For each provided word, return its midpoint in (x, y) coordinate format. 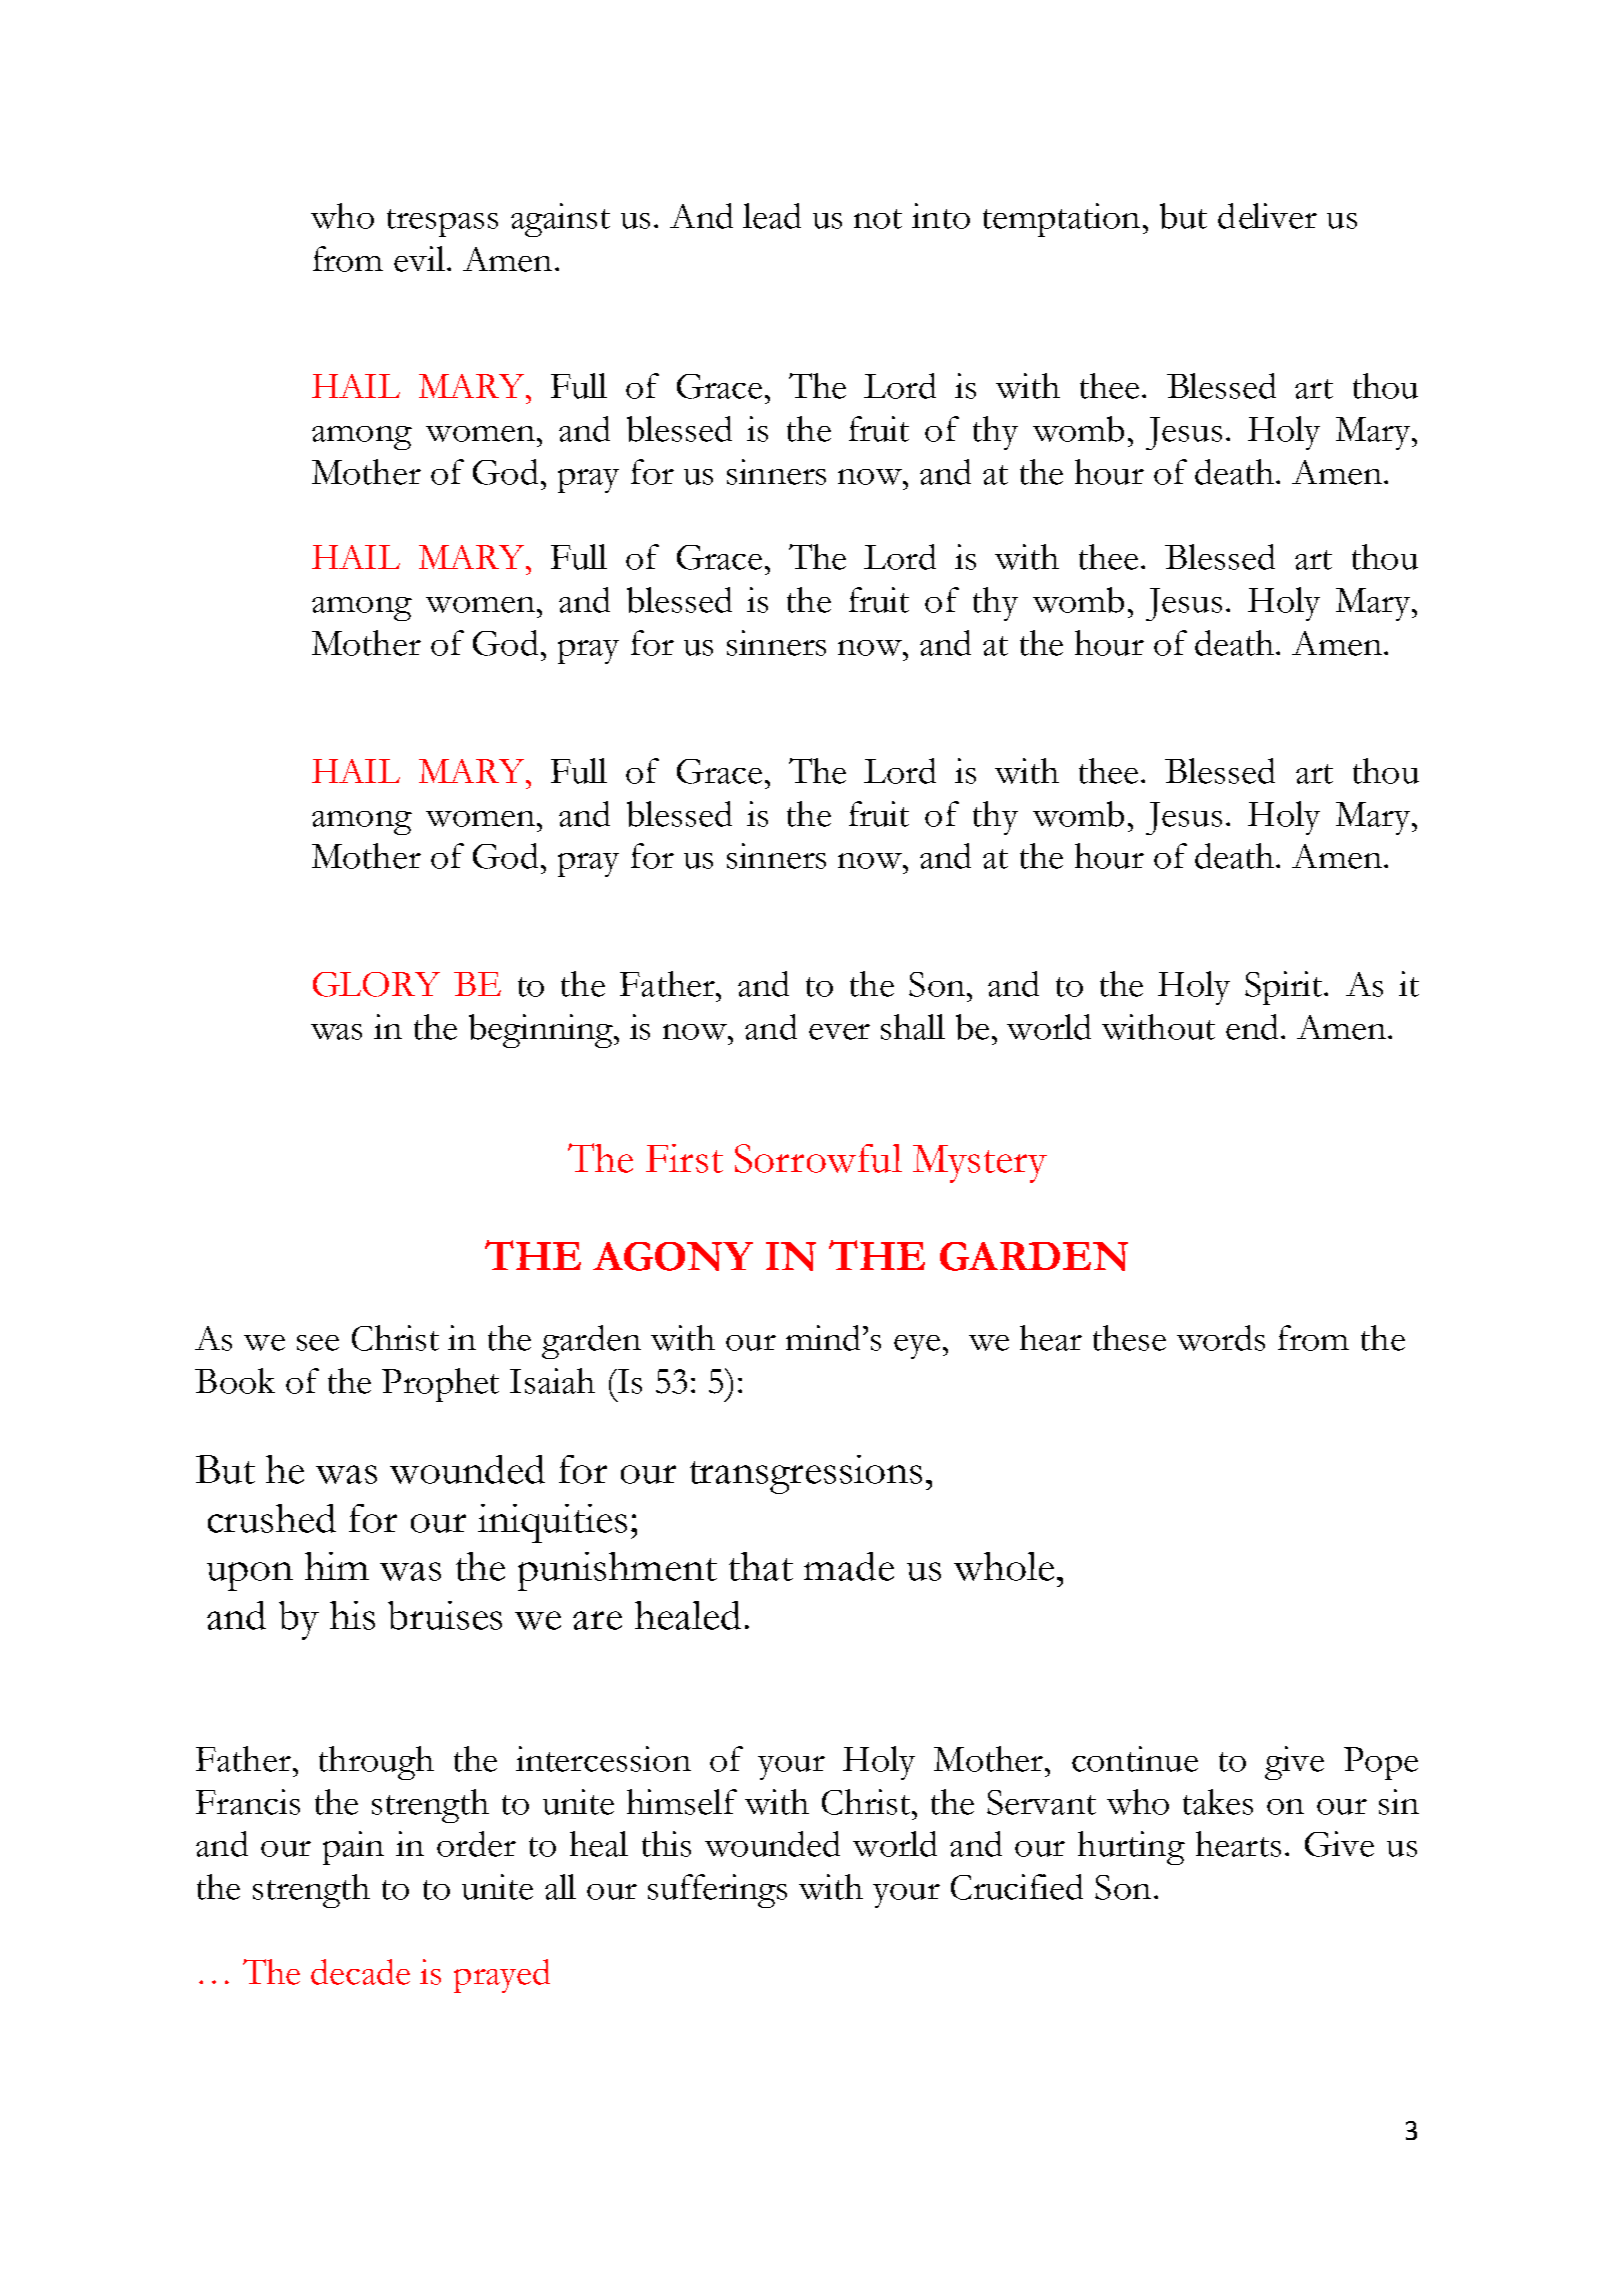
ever (839, 1032)
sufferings (717, 1891)
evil (421, 259)
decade (360, 1972)
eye (917, 1347)
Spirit (1285, 988)
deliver (1267, 216)
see (318, 1343)
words (1221, 1338)
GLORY (376, 984)
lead (772, 216)
